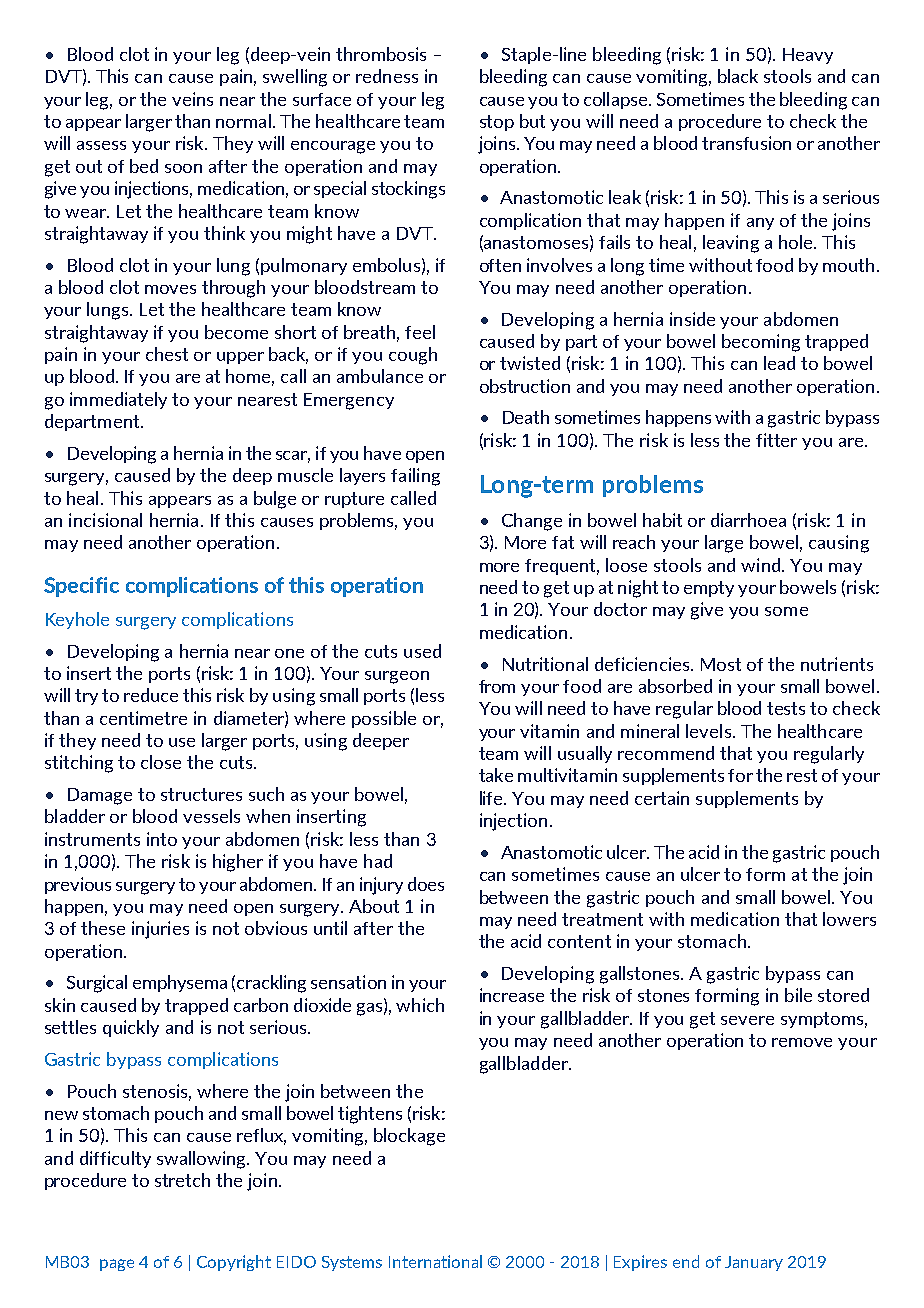  What do you see at coordinates (426, 884) in the screenshot?
I see `does` at bounding box center [426, 884].
